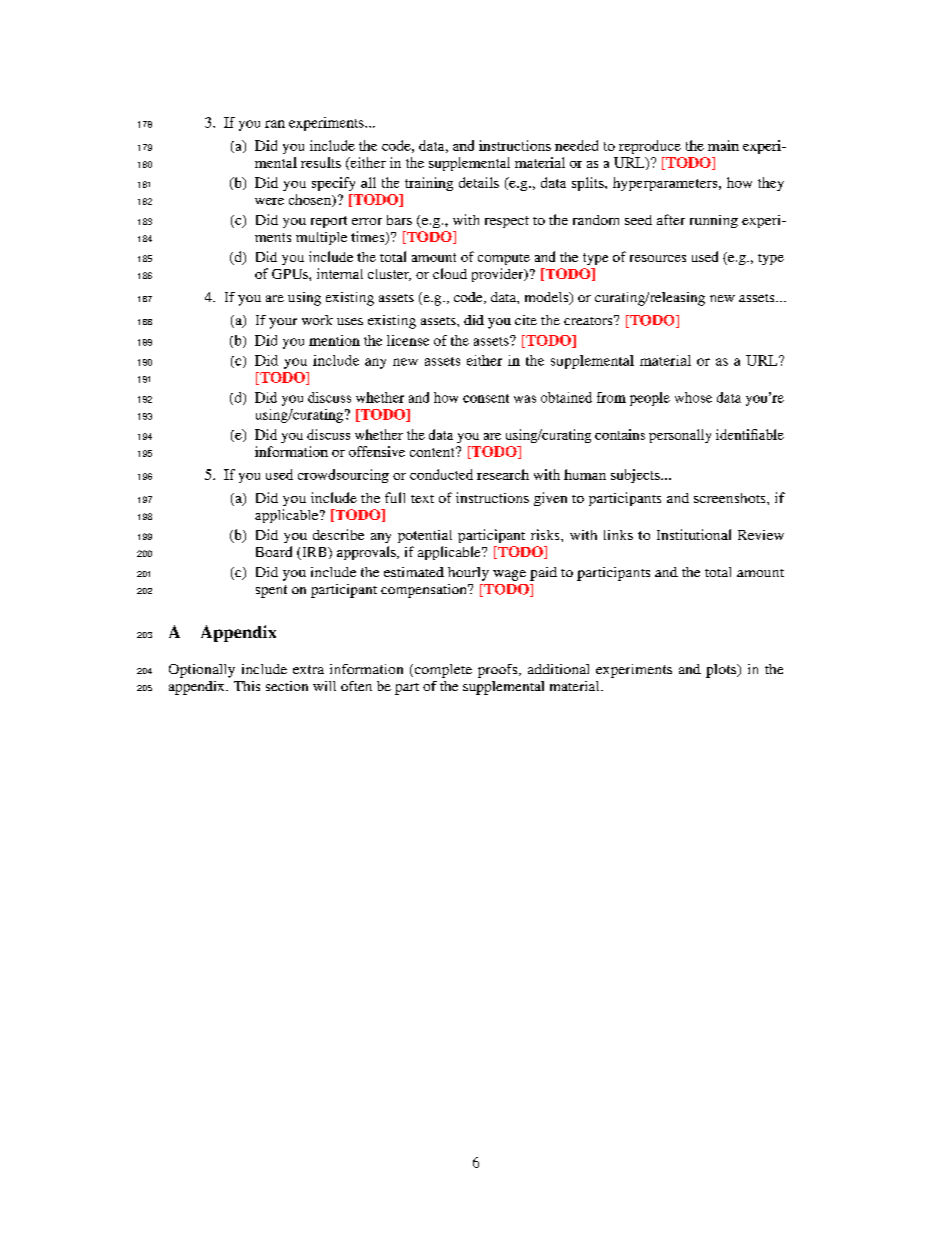 This image has height=1233, width=952. Describe the element at coordinates (526, 320) in the image. I see `cite` at that location.
